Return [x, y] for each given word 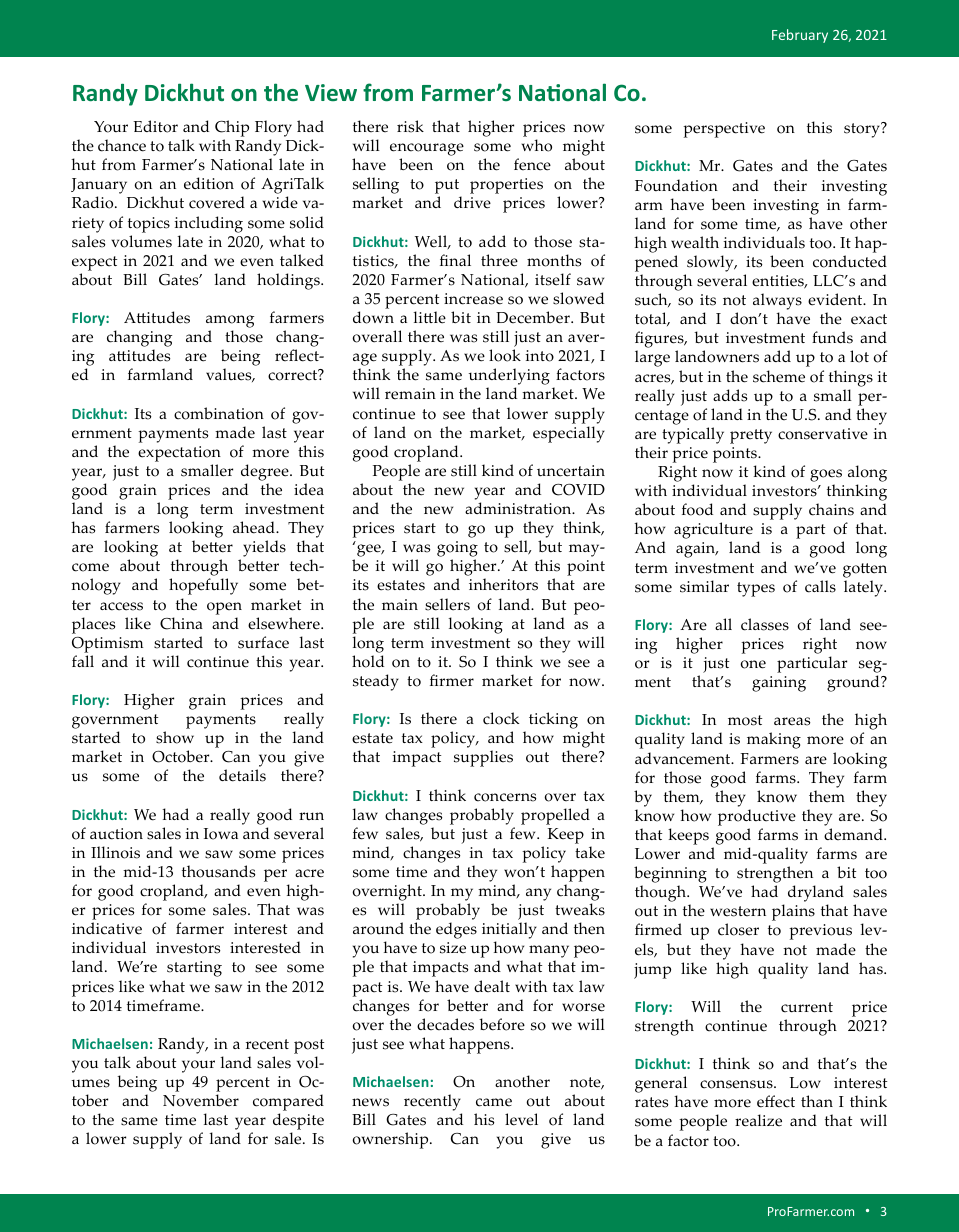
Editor [155, 126]
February [800, 36]
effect [776, 1101]
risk [410, 126]
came [494, 1102]
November [201, 1100]
